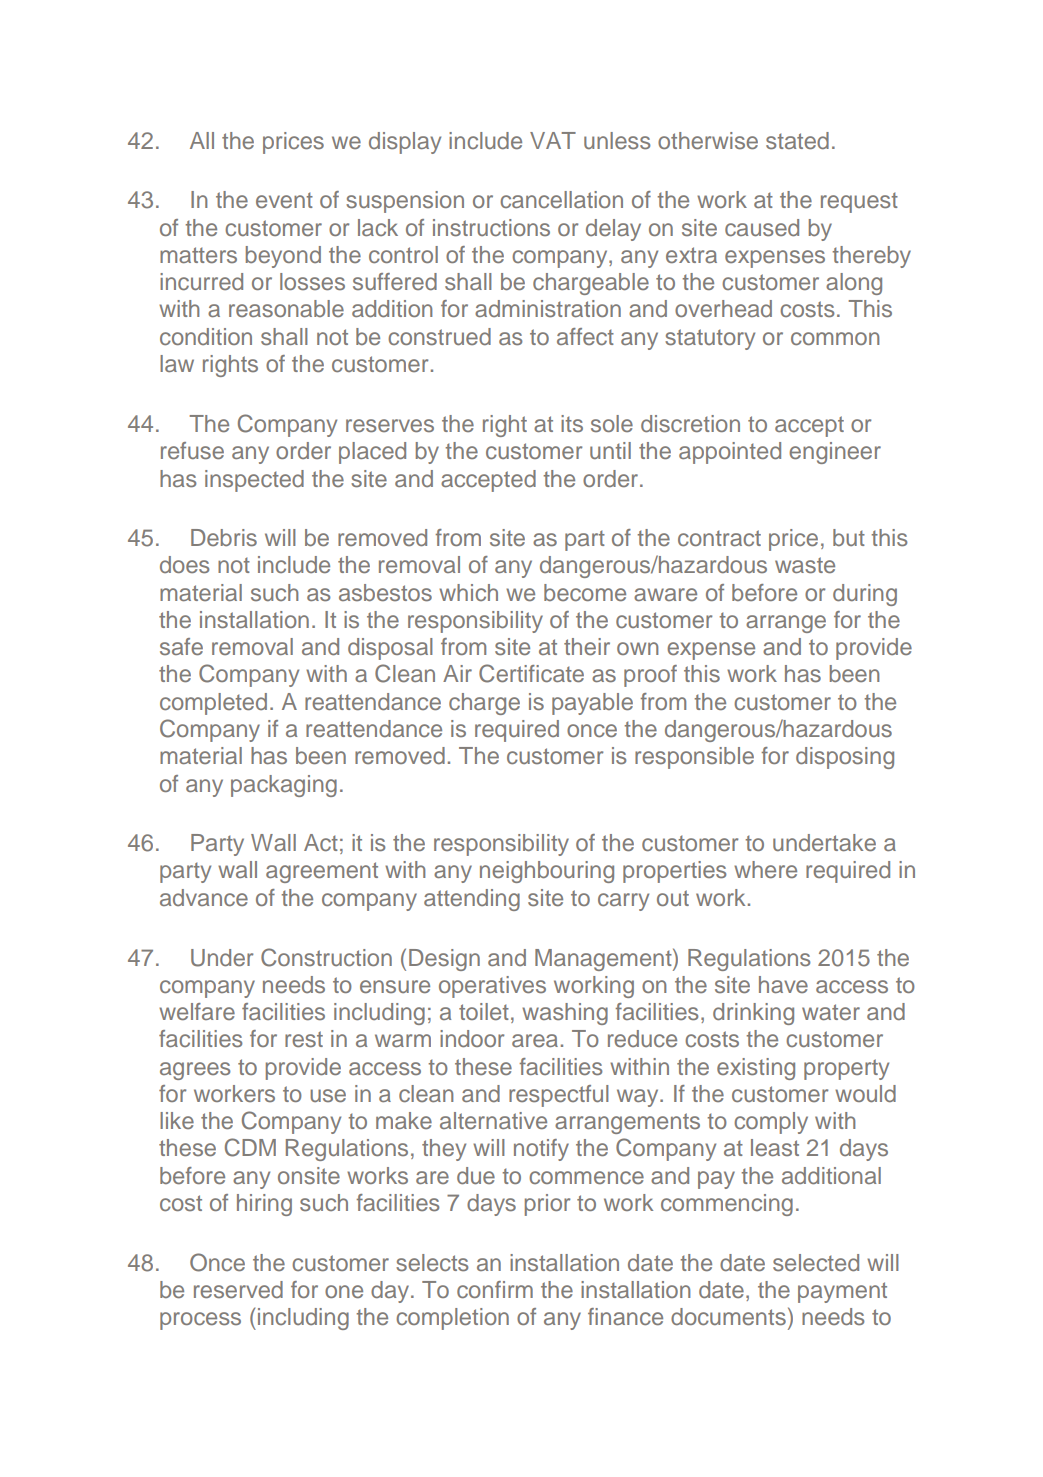 Image resolution: width=1043 pixels, height=1477 pixels. I want to click on safe, so click(181, 646).
